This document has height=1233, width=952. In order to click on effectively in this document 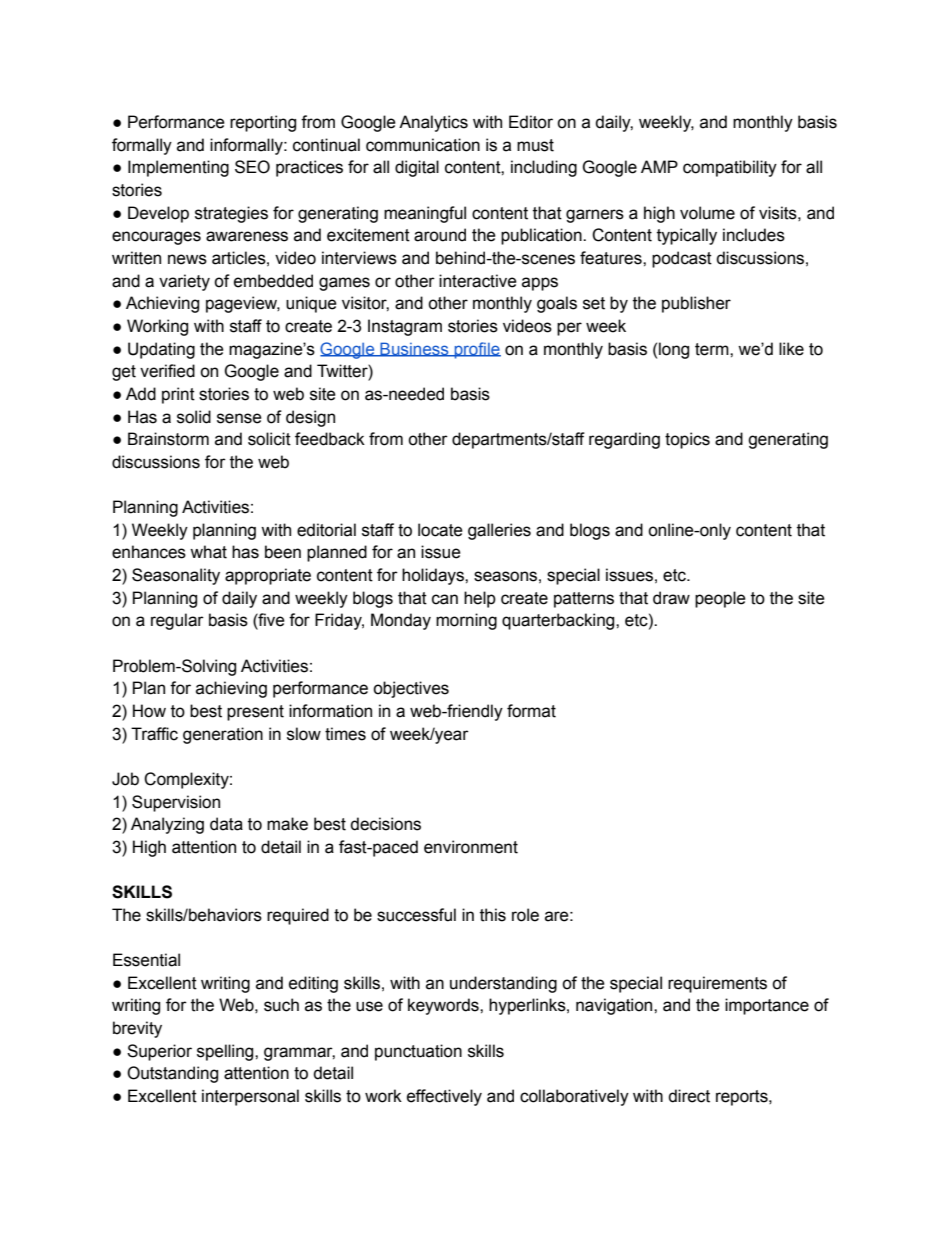, I will do `click(444, 1097)`.
